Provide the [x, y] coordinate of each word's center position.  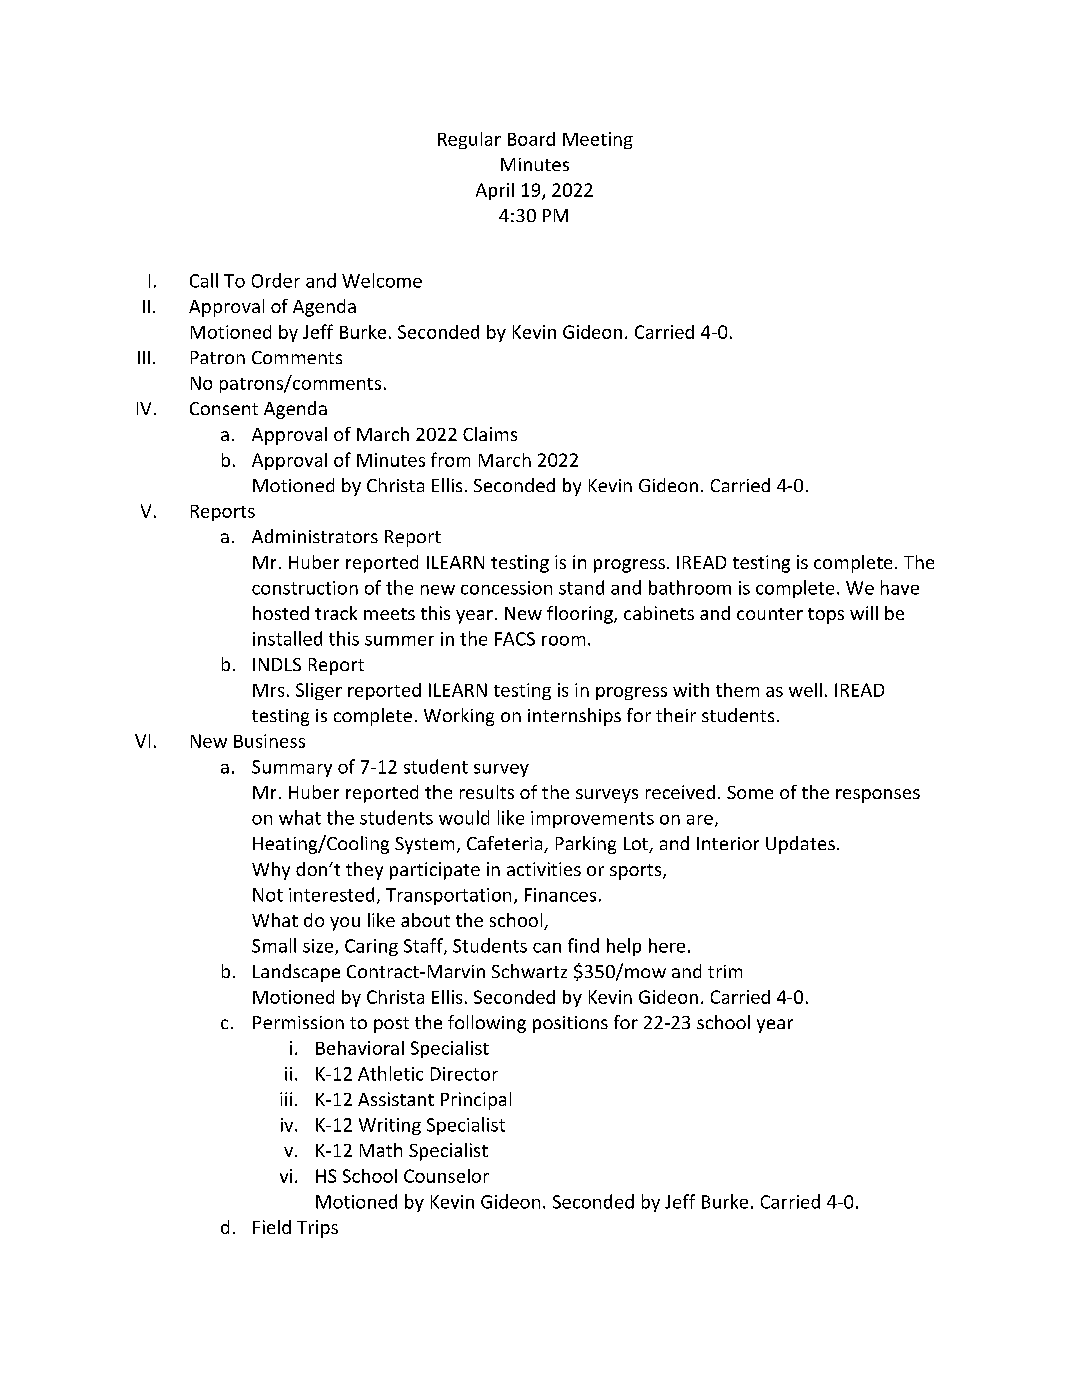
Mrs [268, 690]
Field [272, 1227]
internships [574, 717]
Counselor [446, 1176]
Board [531, 139]
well [805, 690]
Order [276, 280]
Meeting [598, 140]
